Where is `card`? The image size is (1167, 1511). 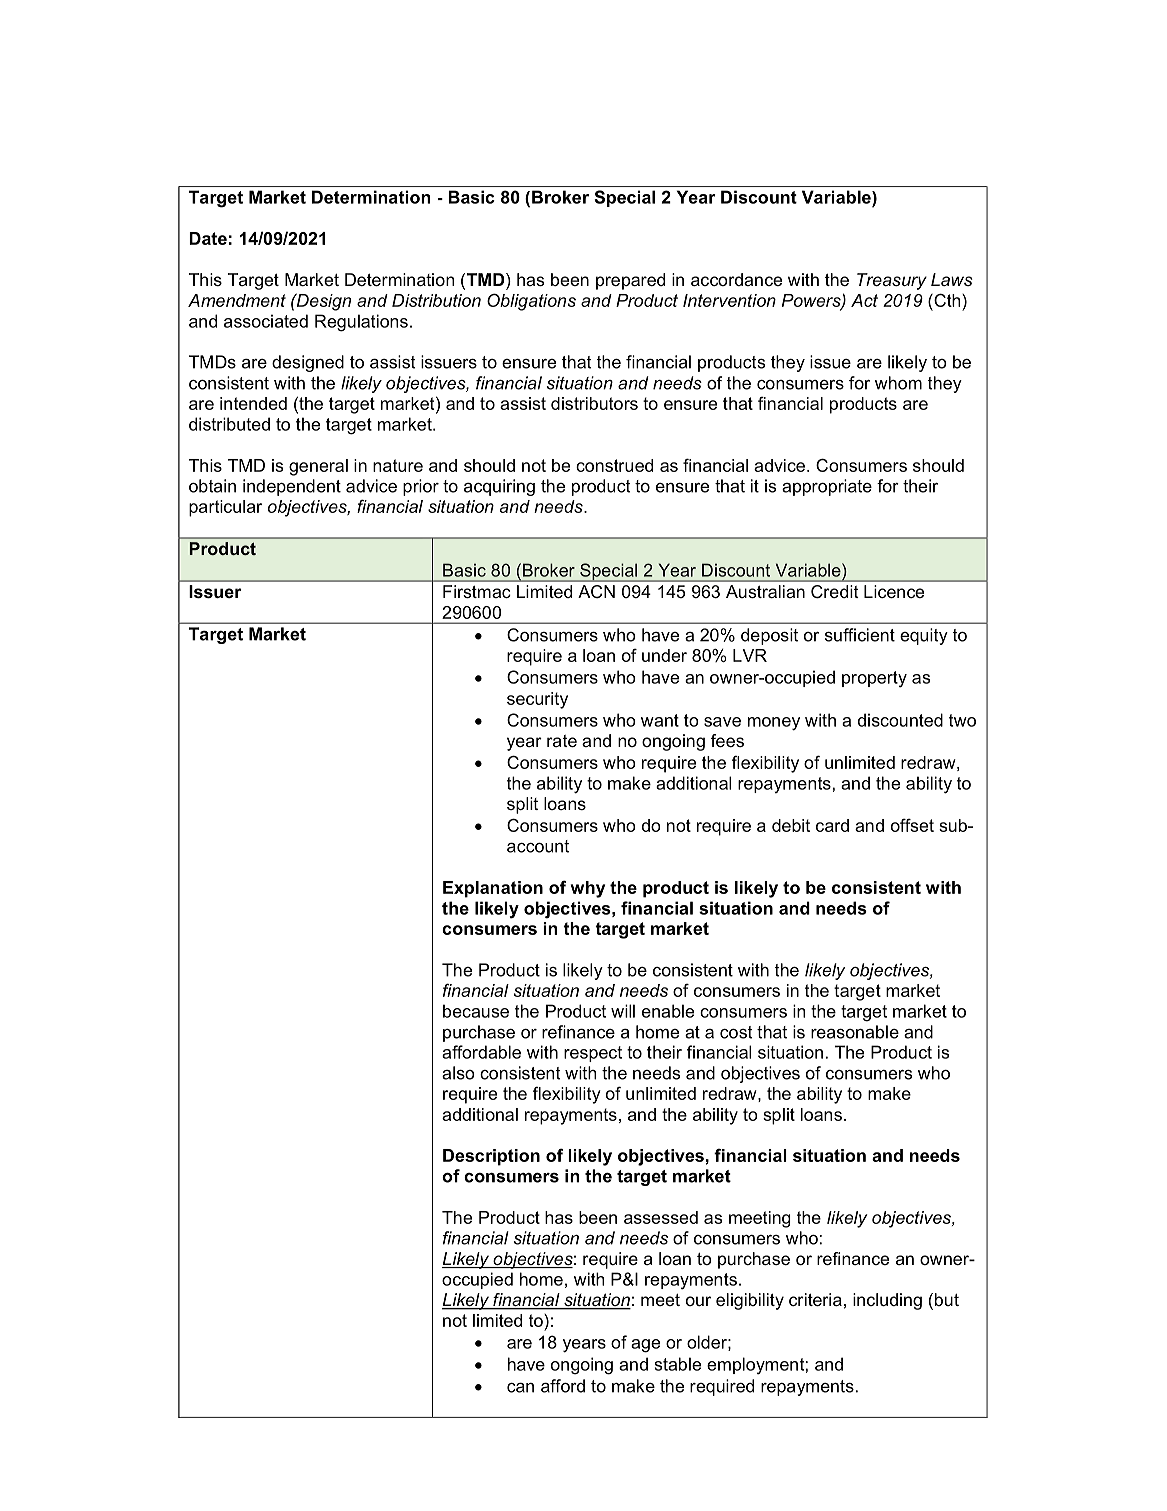
card is located at coordinates (832, 825).
